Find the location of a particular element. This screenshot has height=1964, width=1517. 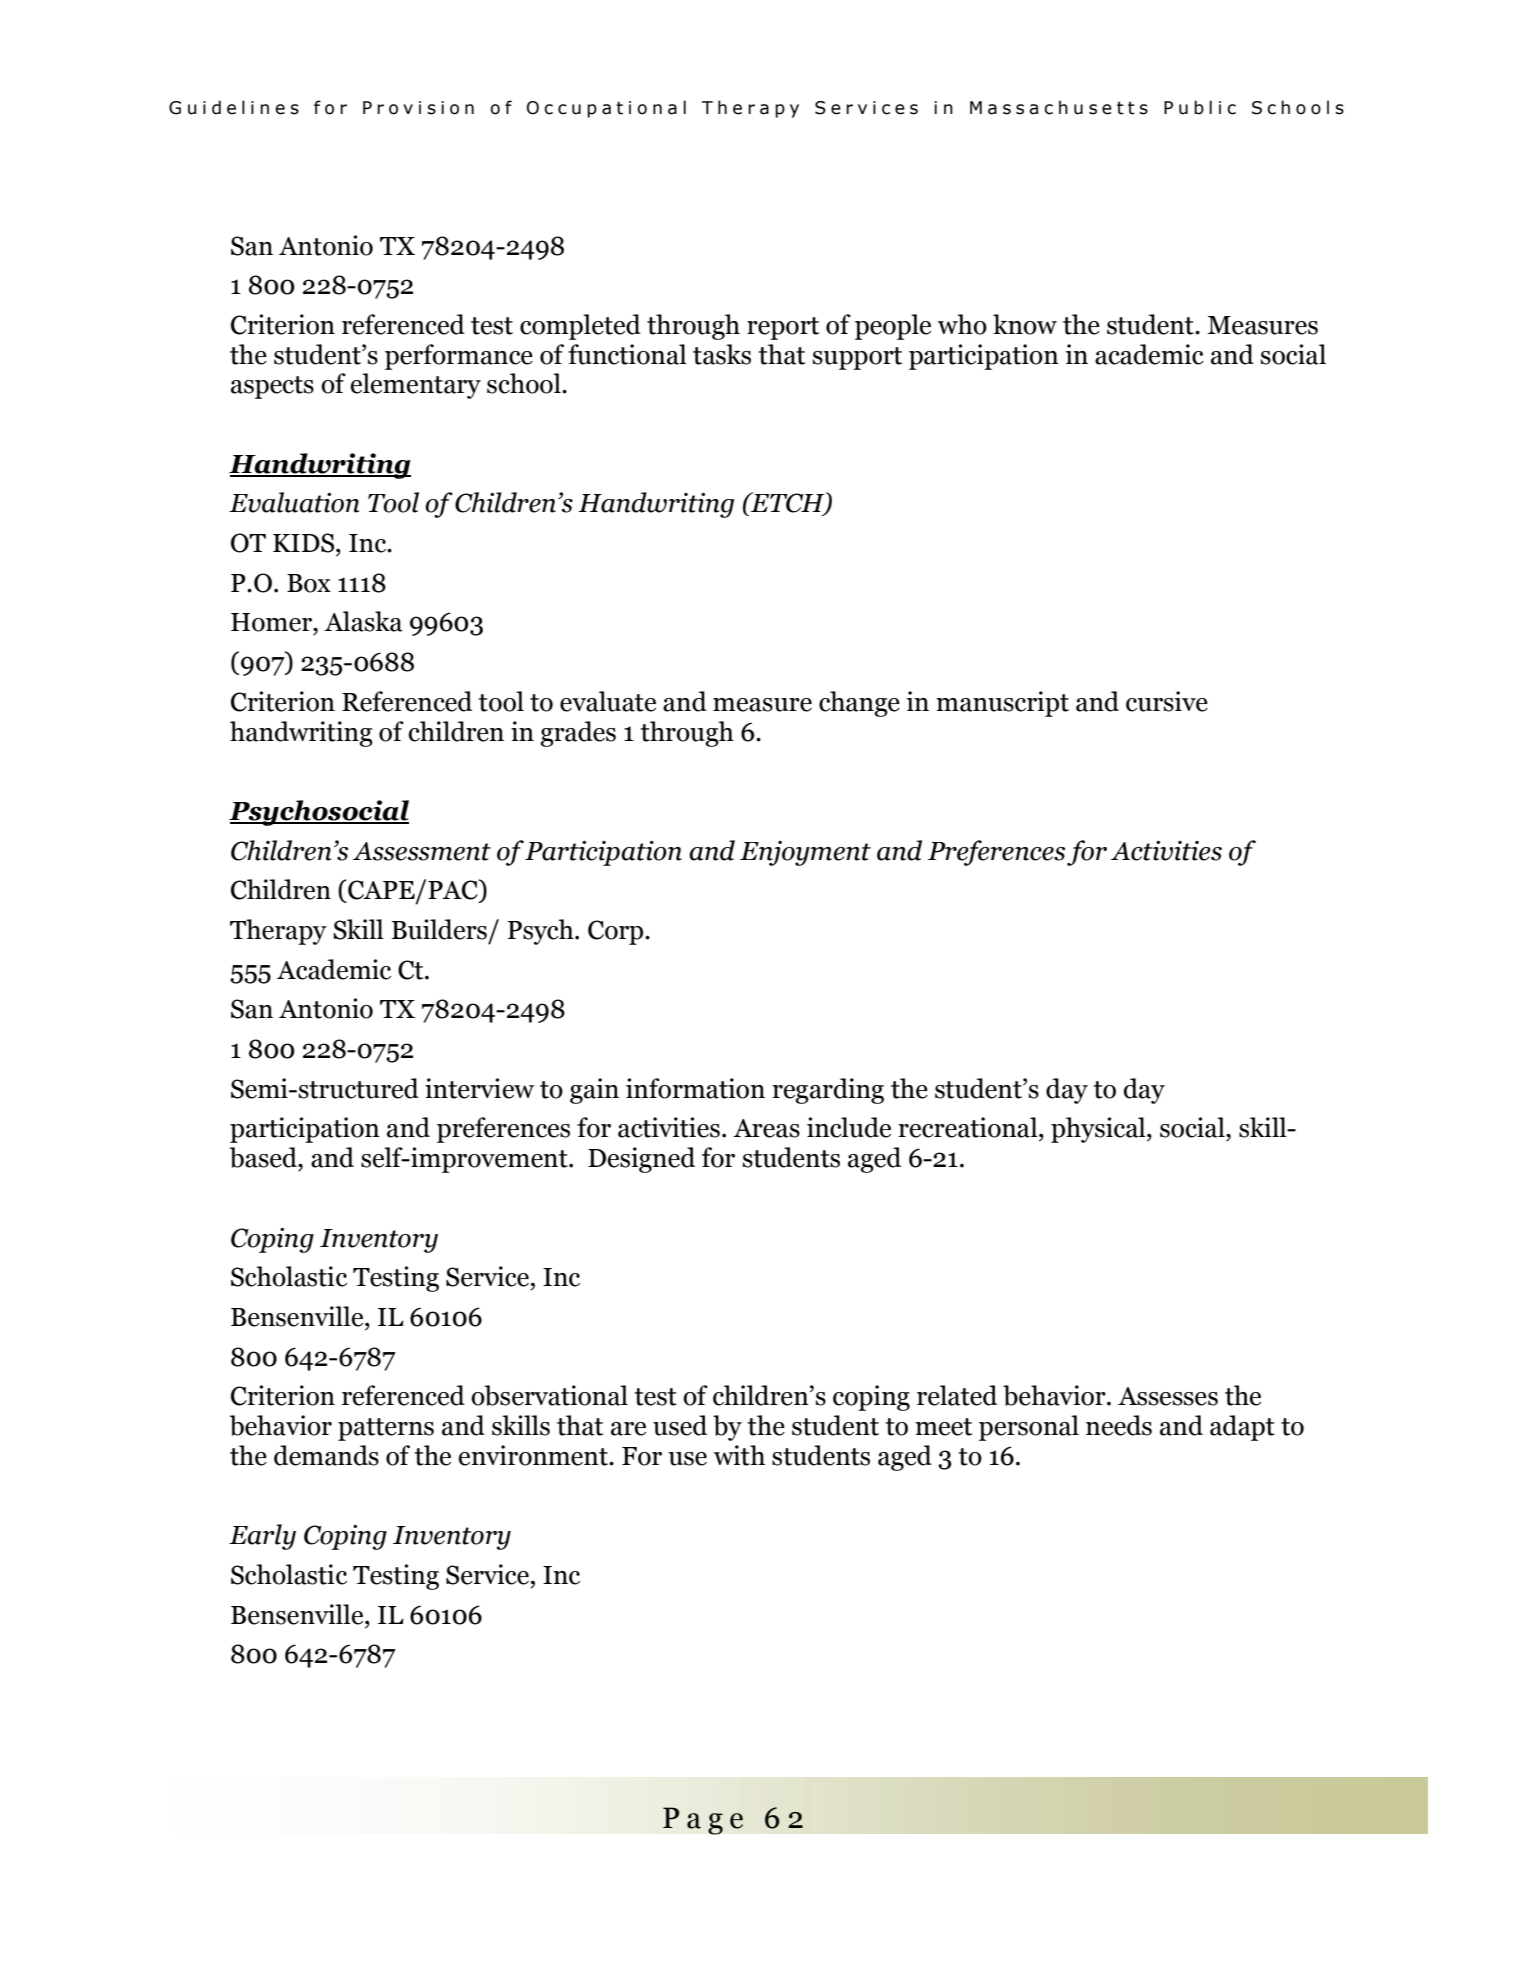

Provision is located at coordinates (418, 108).
